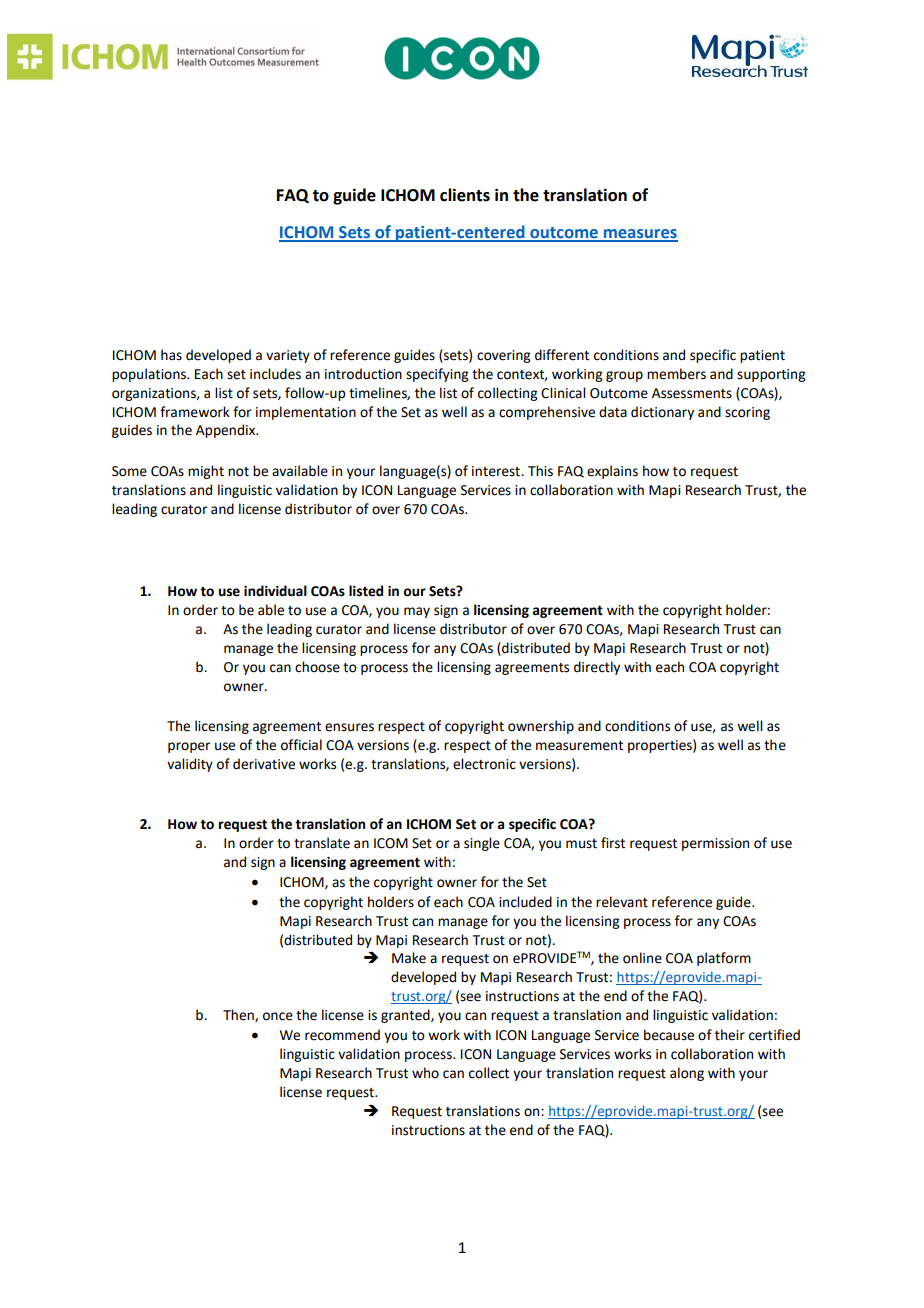 The height and width of the screenshot is (1308, 924). I want to click on may, so click(417, 612).
